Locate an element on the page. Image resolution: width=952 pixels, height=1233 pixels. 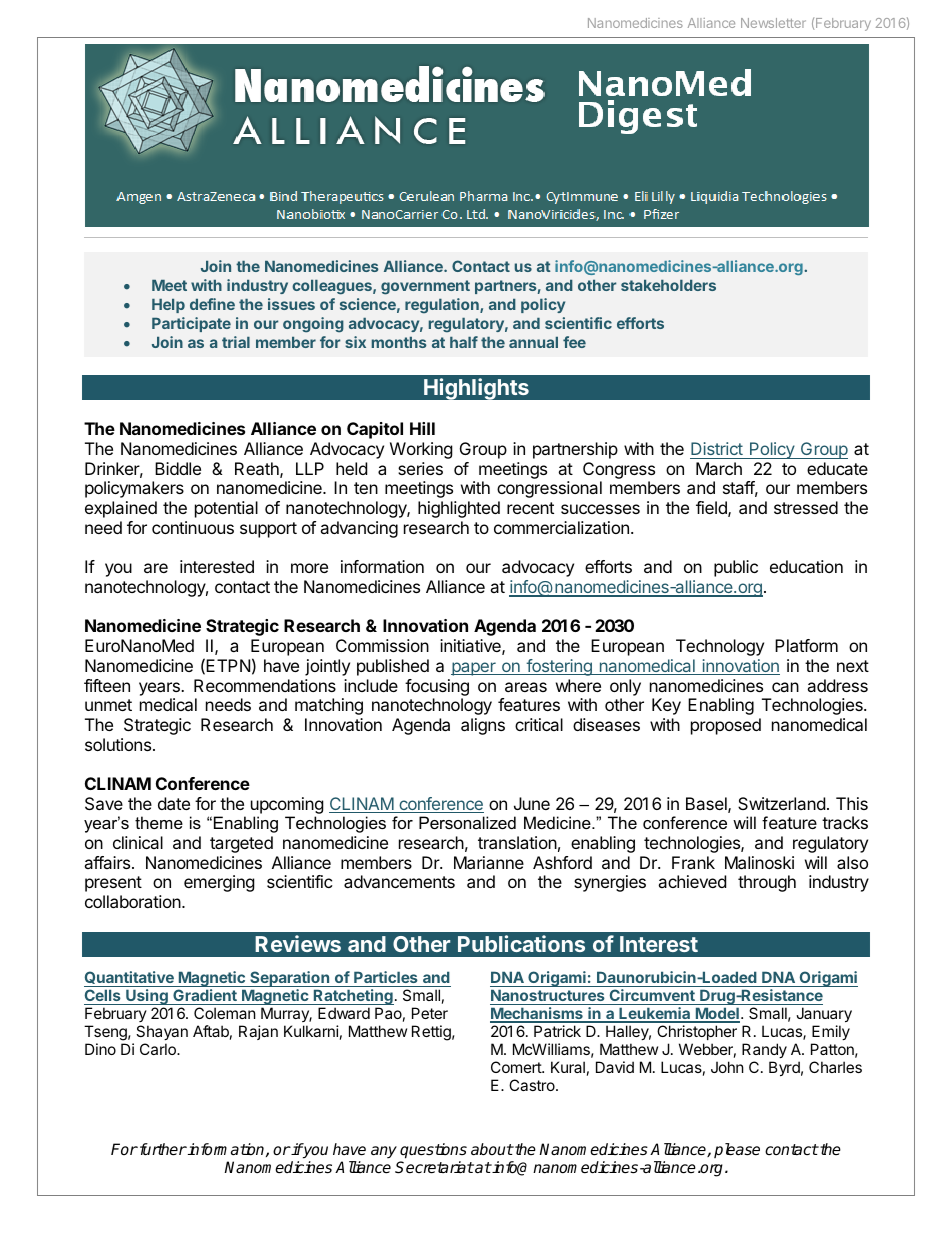
aligns is located at coordinates (483, 726).
